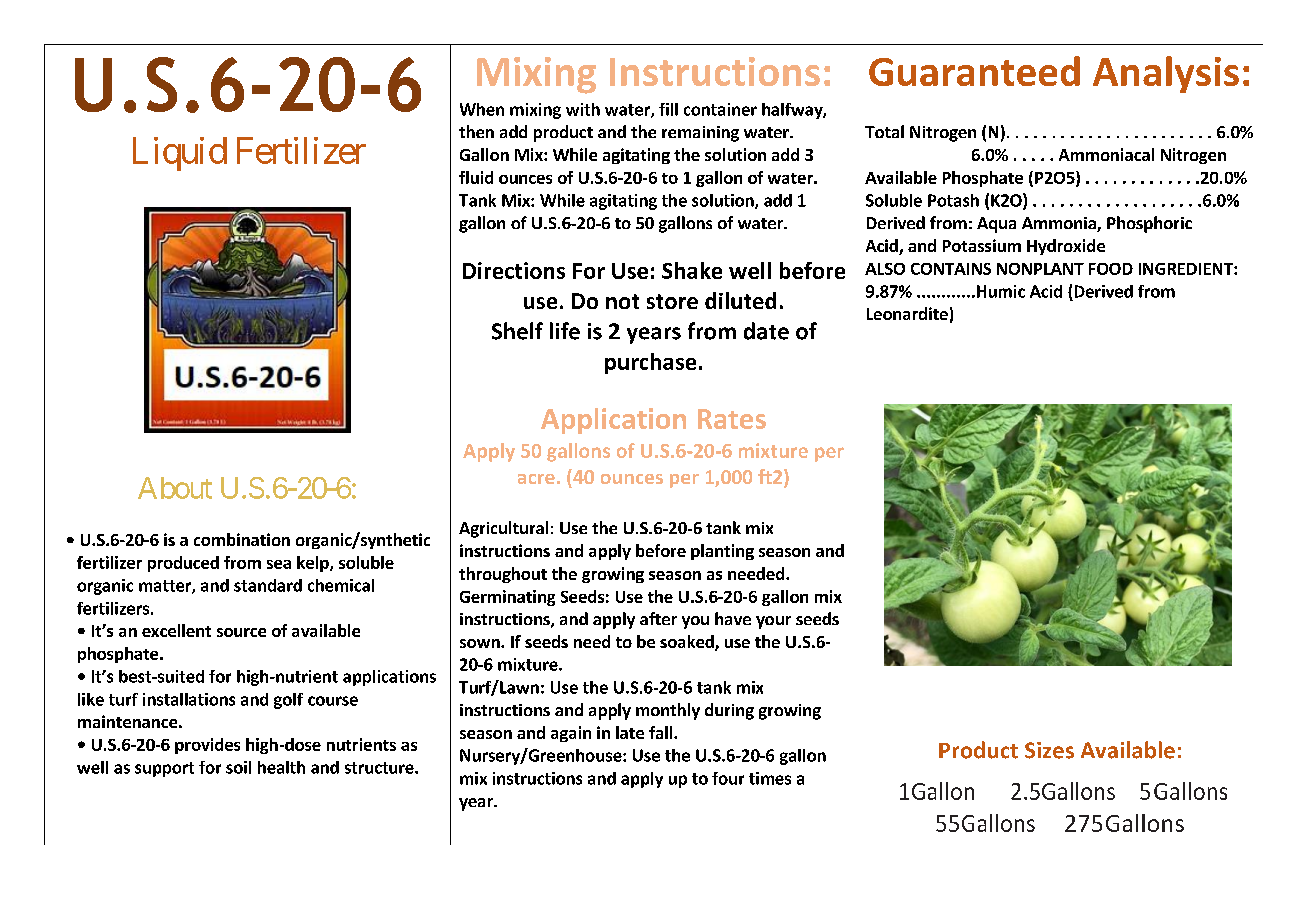 The height and width of the image is (924, 1307). Describe the element at coordinates (238, 767) in the image. I see `soil` at that location.
